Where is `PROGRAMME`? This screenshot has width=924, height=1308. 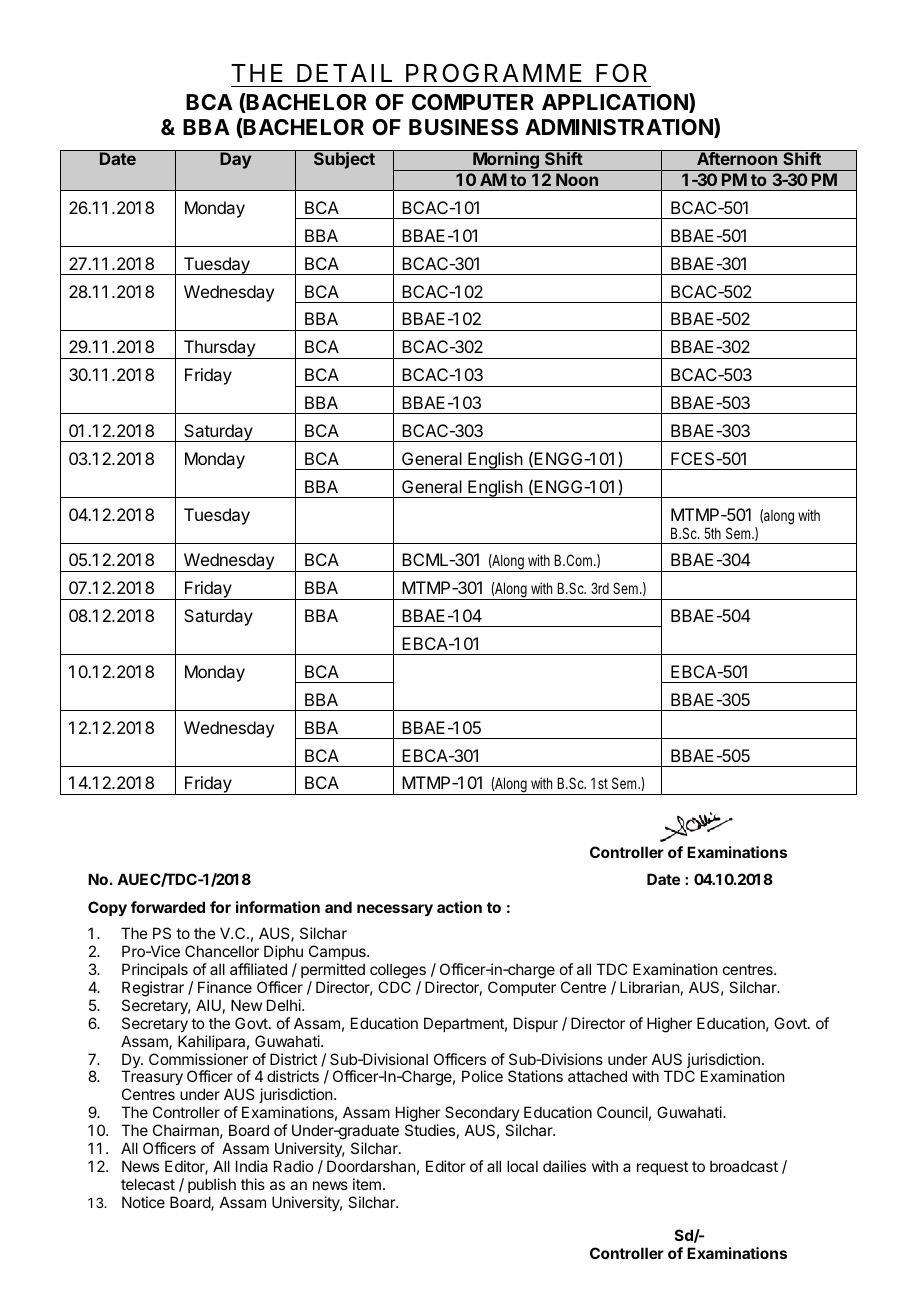 PROGRAMME is located at coordinates (494, 73).
